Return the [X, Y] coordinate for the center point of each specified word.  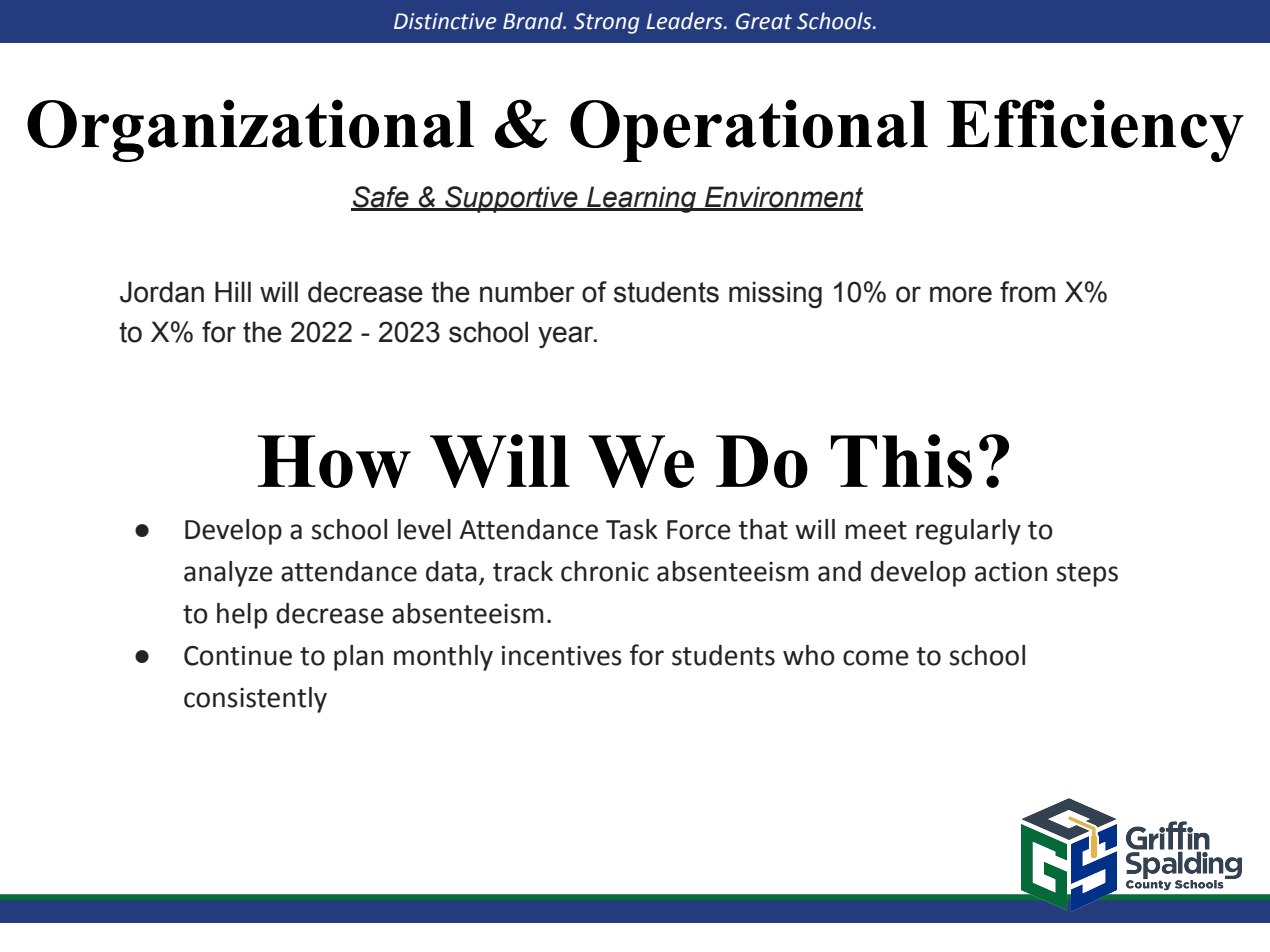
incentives [562, 656]
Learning [642, 199]
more [961, 294]
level [424, 529]
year [567, 337]
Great [764, 21]
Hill [233, 291]
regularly [968, 532]
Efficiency [1095, 130]
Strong [606, 23]
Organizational [250, 130]
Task [632, 529]
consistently [255, 700]
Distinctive [445, 21]
